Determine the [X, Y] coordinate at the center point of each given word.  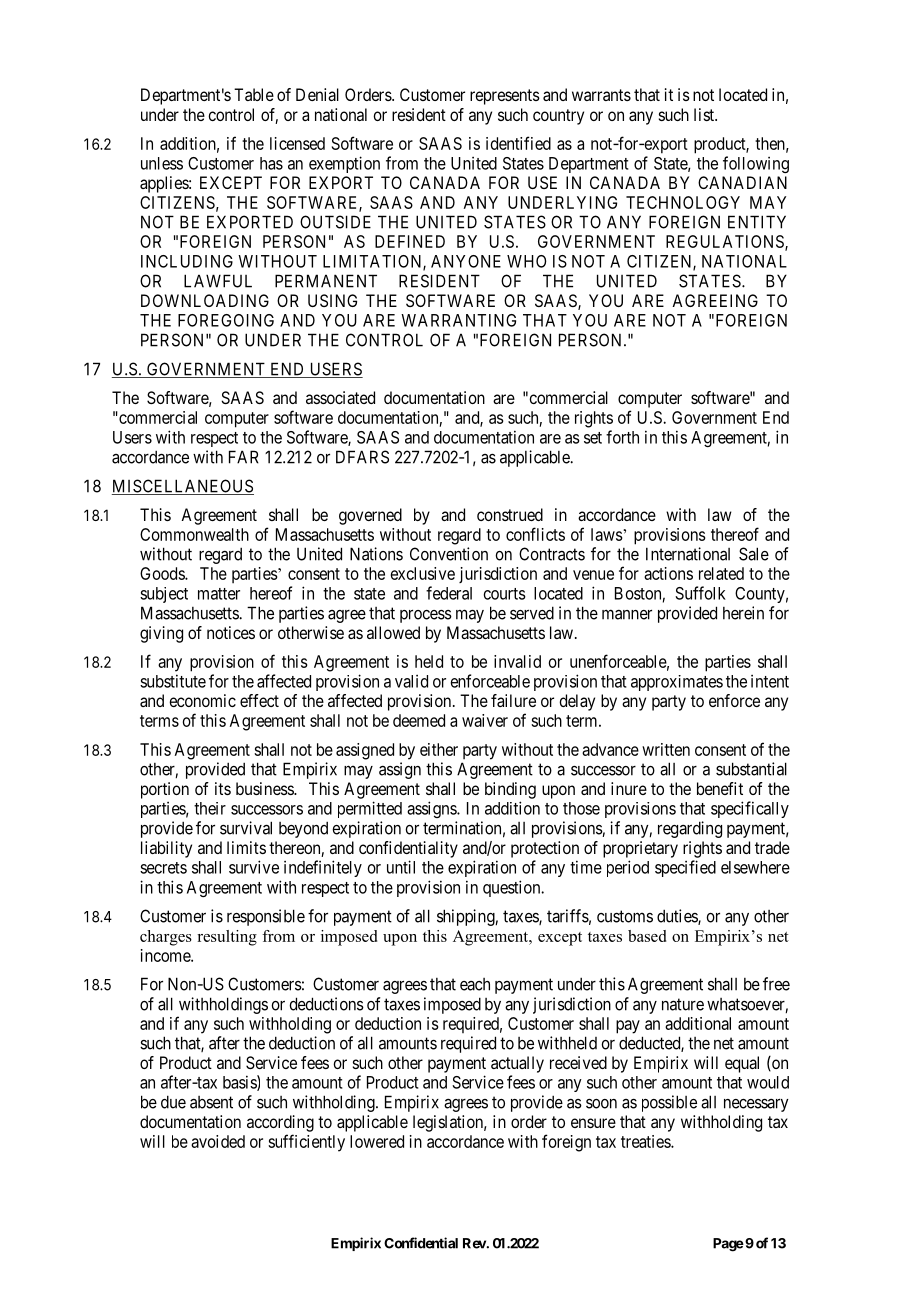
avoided [218, 1141]
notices [231, 632]
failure [513, 700]
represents [505, 97]
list [705, 114]
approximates [677, 683]
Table [254, 94]
